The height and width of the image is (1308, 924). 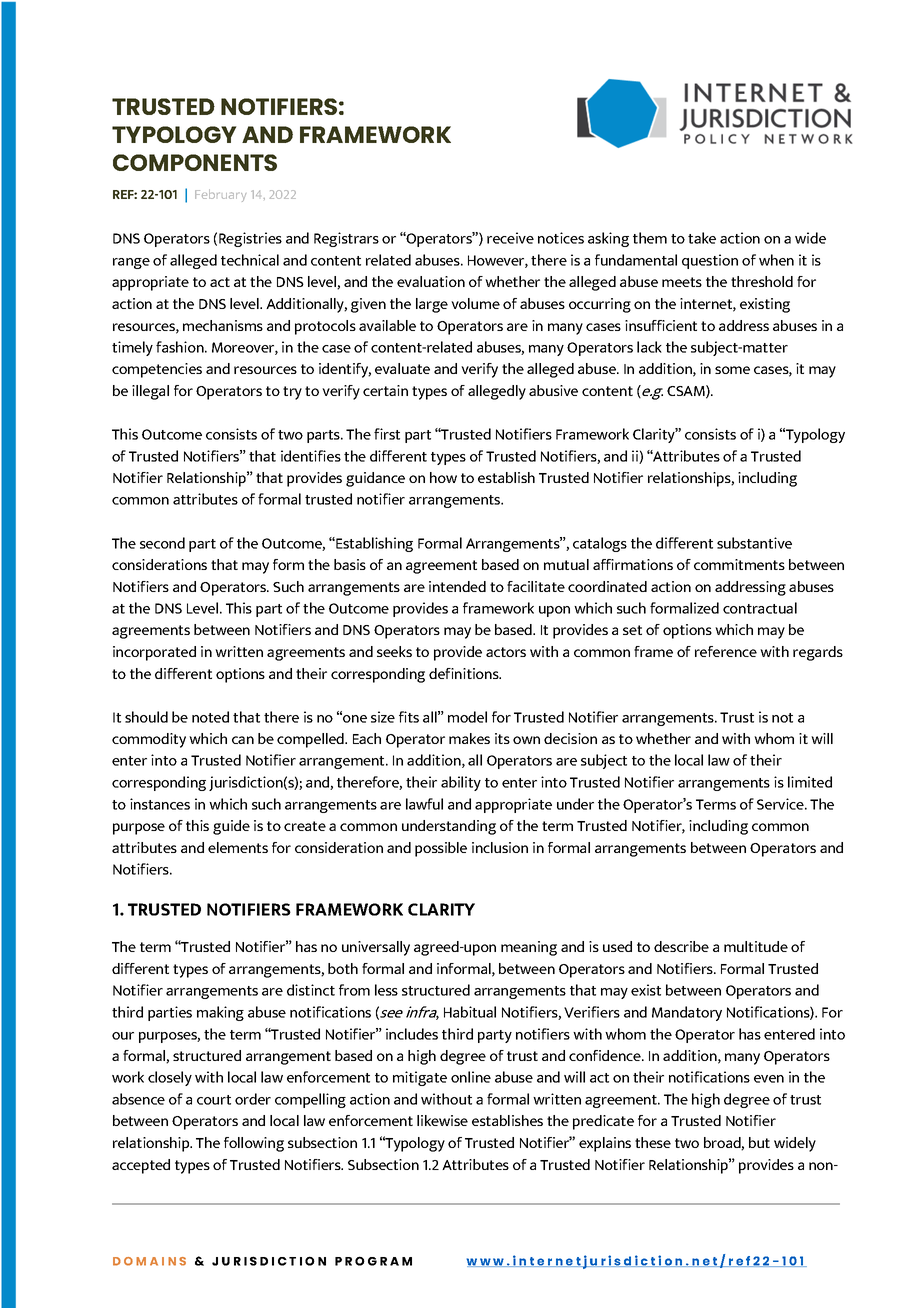 What do you see at coordinates (220, 195) in the image?
I see `February` at bounding box center [220, 195].
